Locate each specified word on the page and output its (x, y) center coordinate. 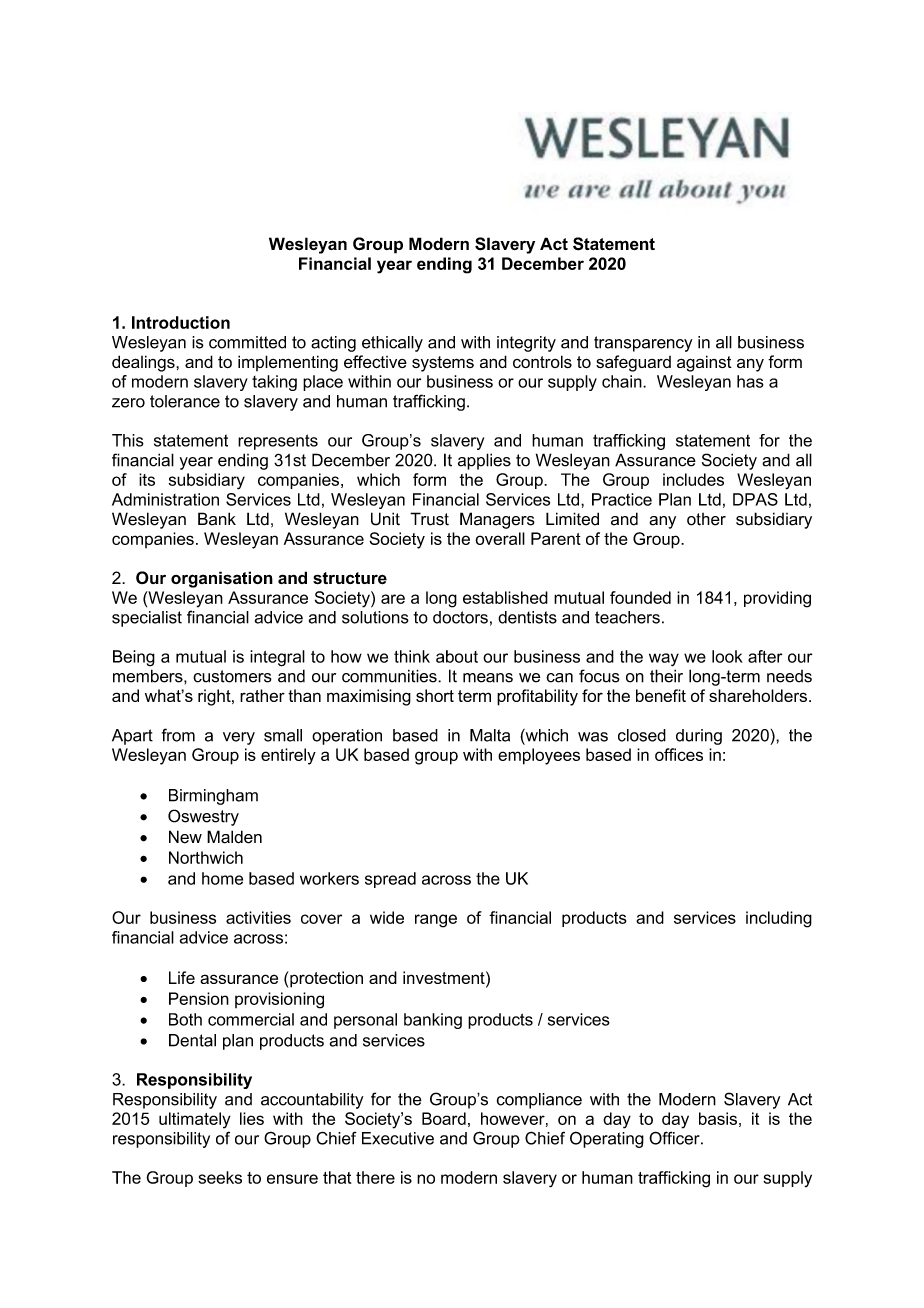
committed (247, 342)
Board (444, 1118)
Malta (490, 735)
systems (443, 364)
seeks (220, 1177)
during (699, 737)
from (178, 735)
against (704, 363)
